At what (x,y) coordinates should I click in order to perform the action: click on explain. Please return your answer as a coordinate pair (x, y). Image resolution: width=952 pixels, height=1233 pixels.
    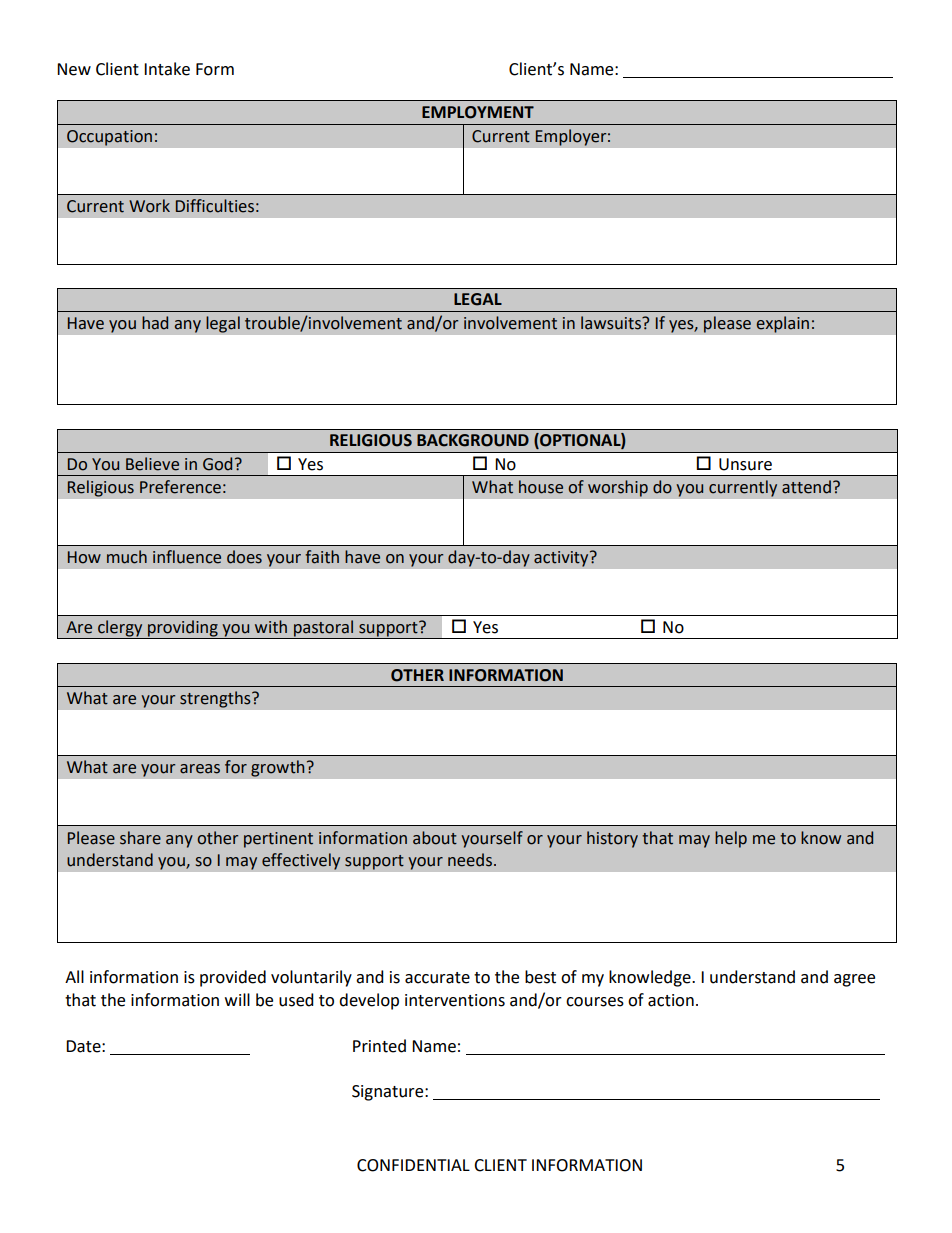
    Looking at the image, I should click on (784, 324).
